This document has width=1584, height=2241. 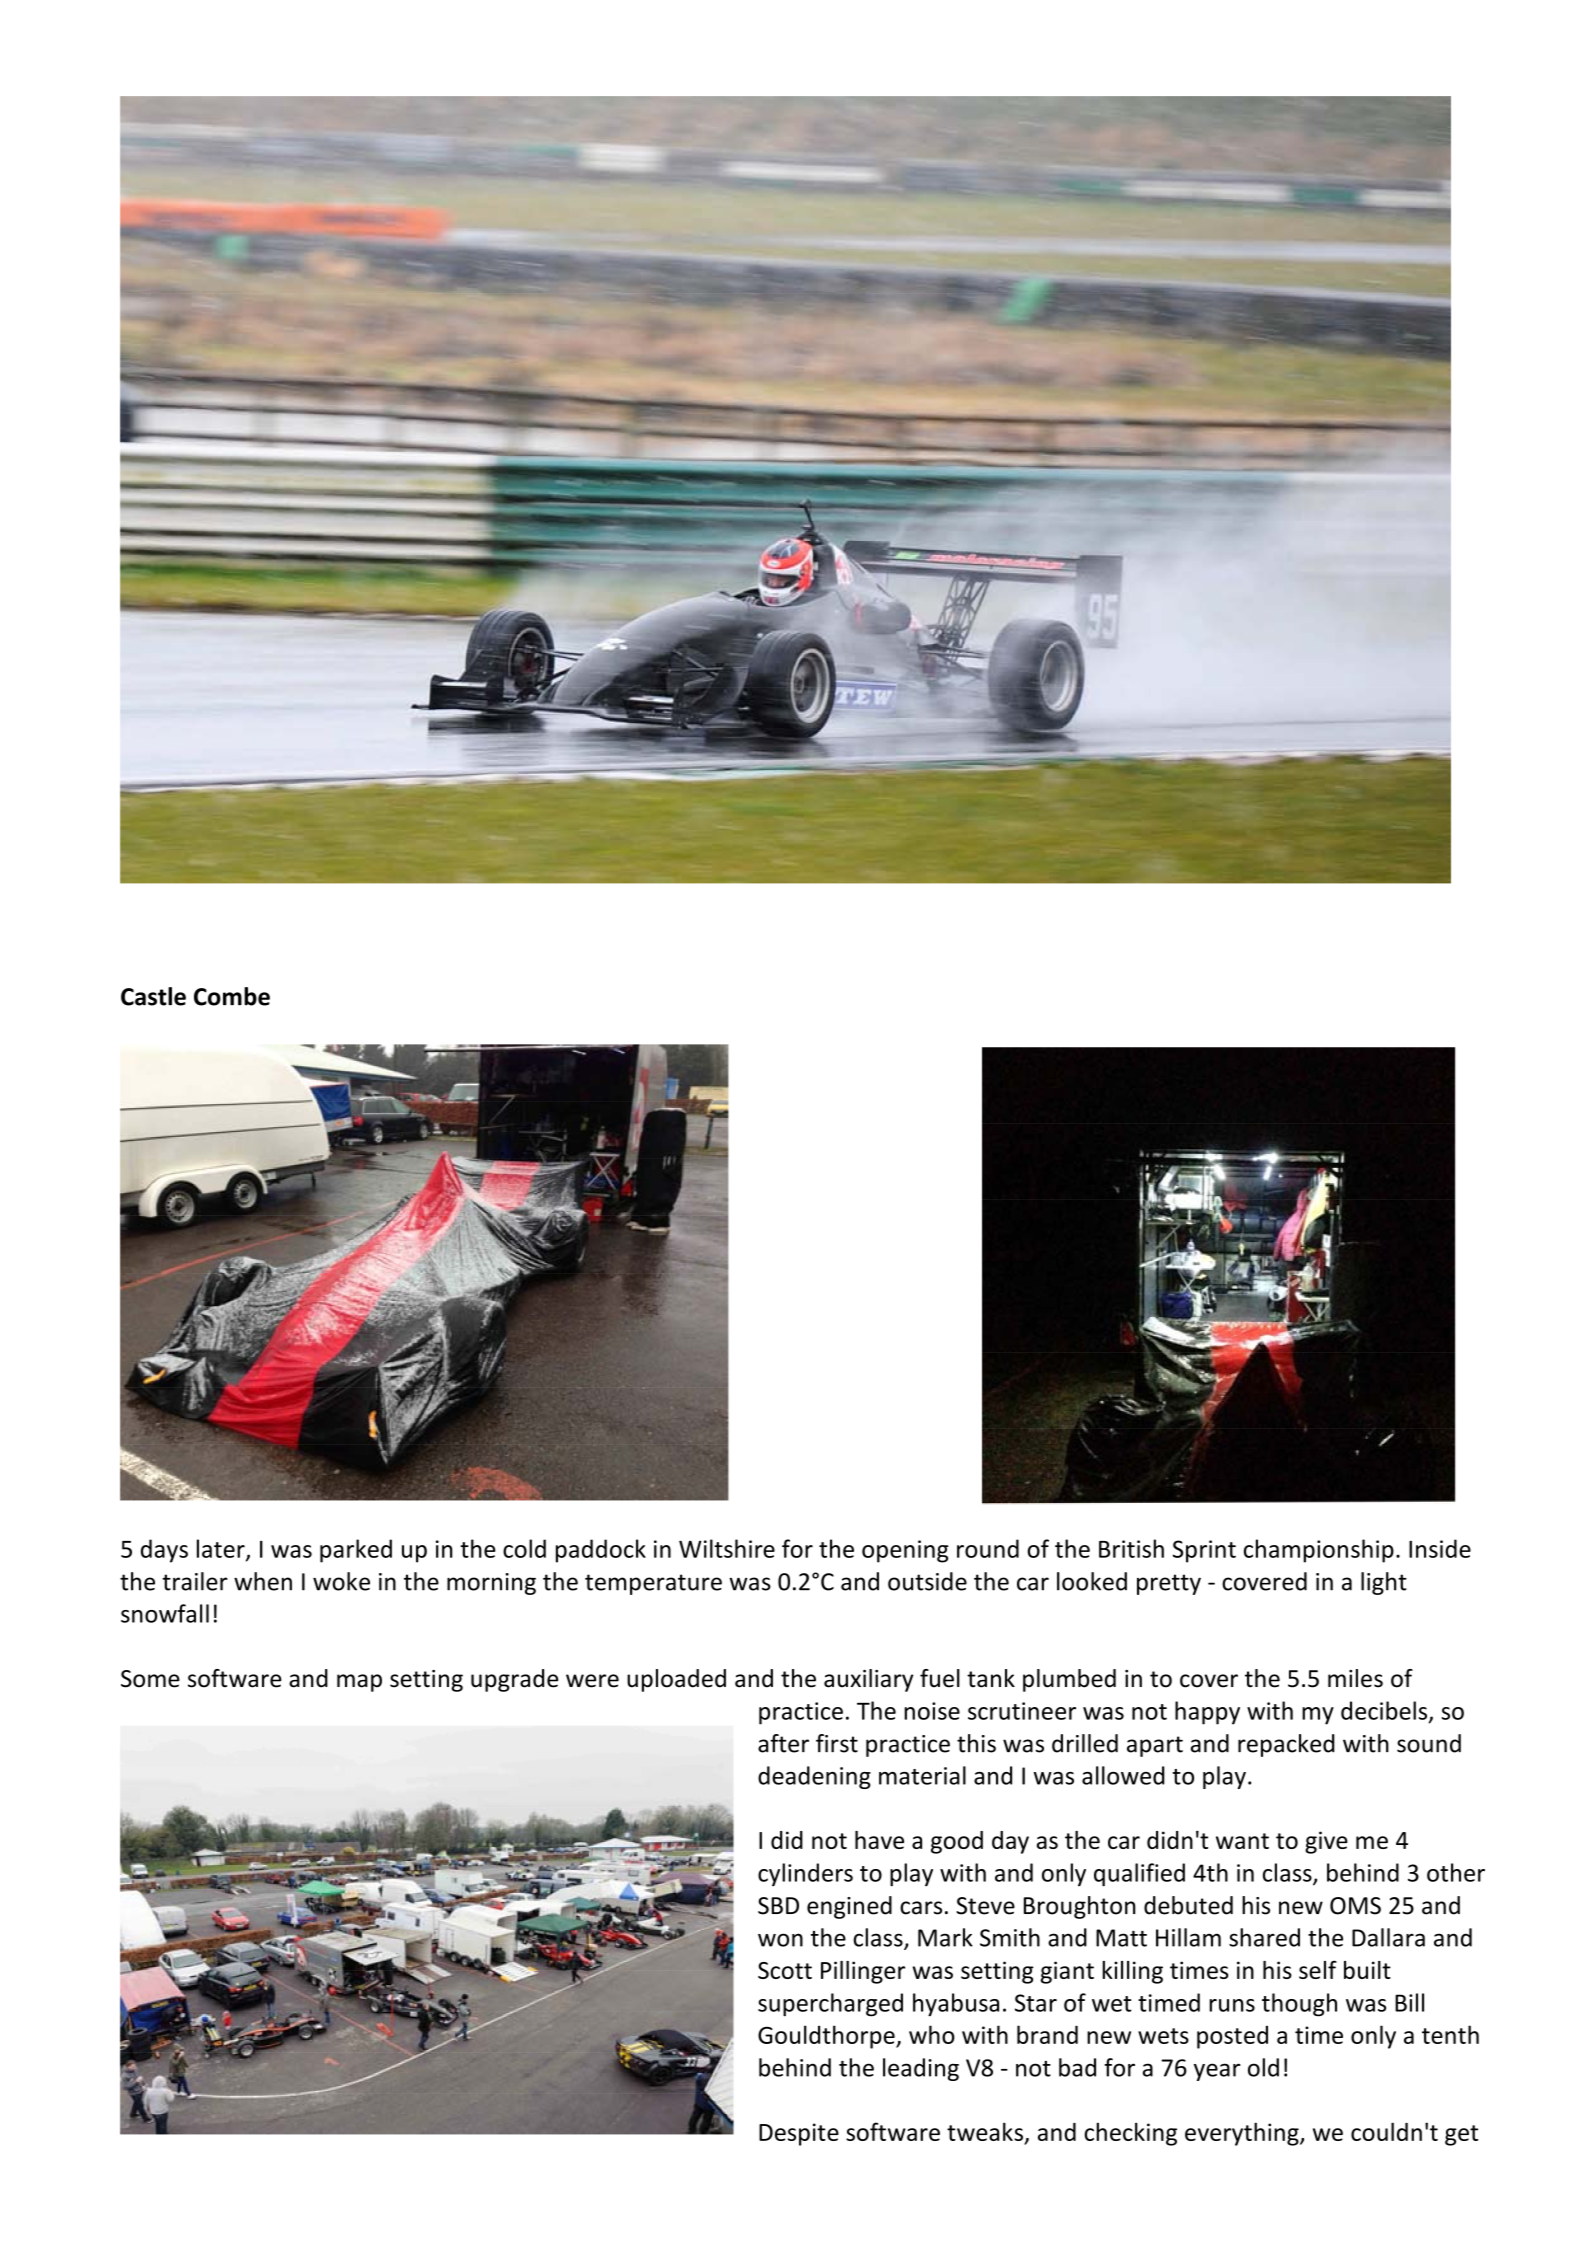 What do you see at coordinates (1319, 1551) in the document?
I see `championship` at bounding box center [1319, 1551].
